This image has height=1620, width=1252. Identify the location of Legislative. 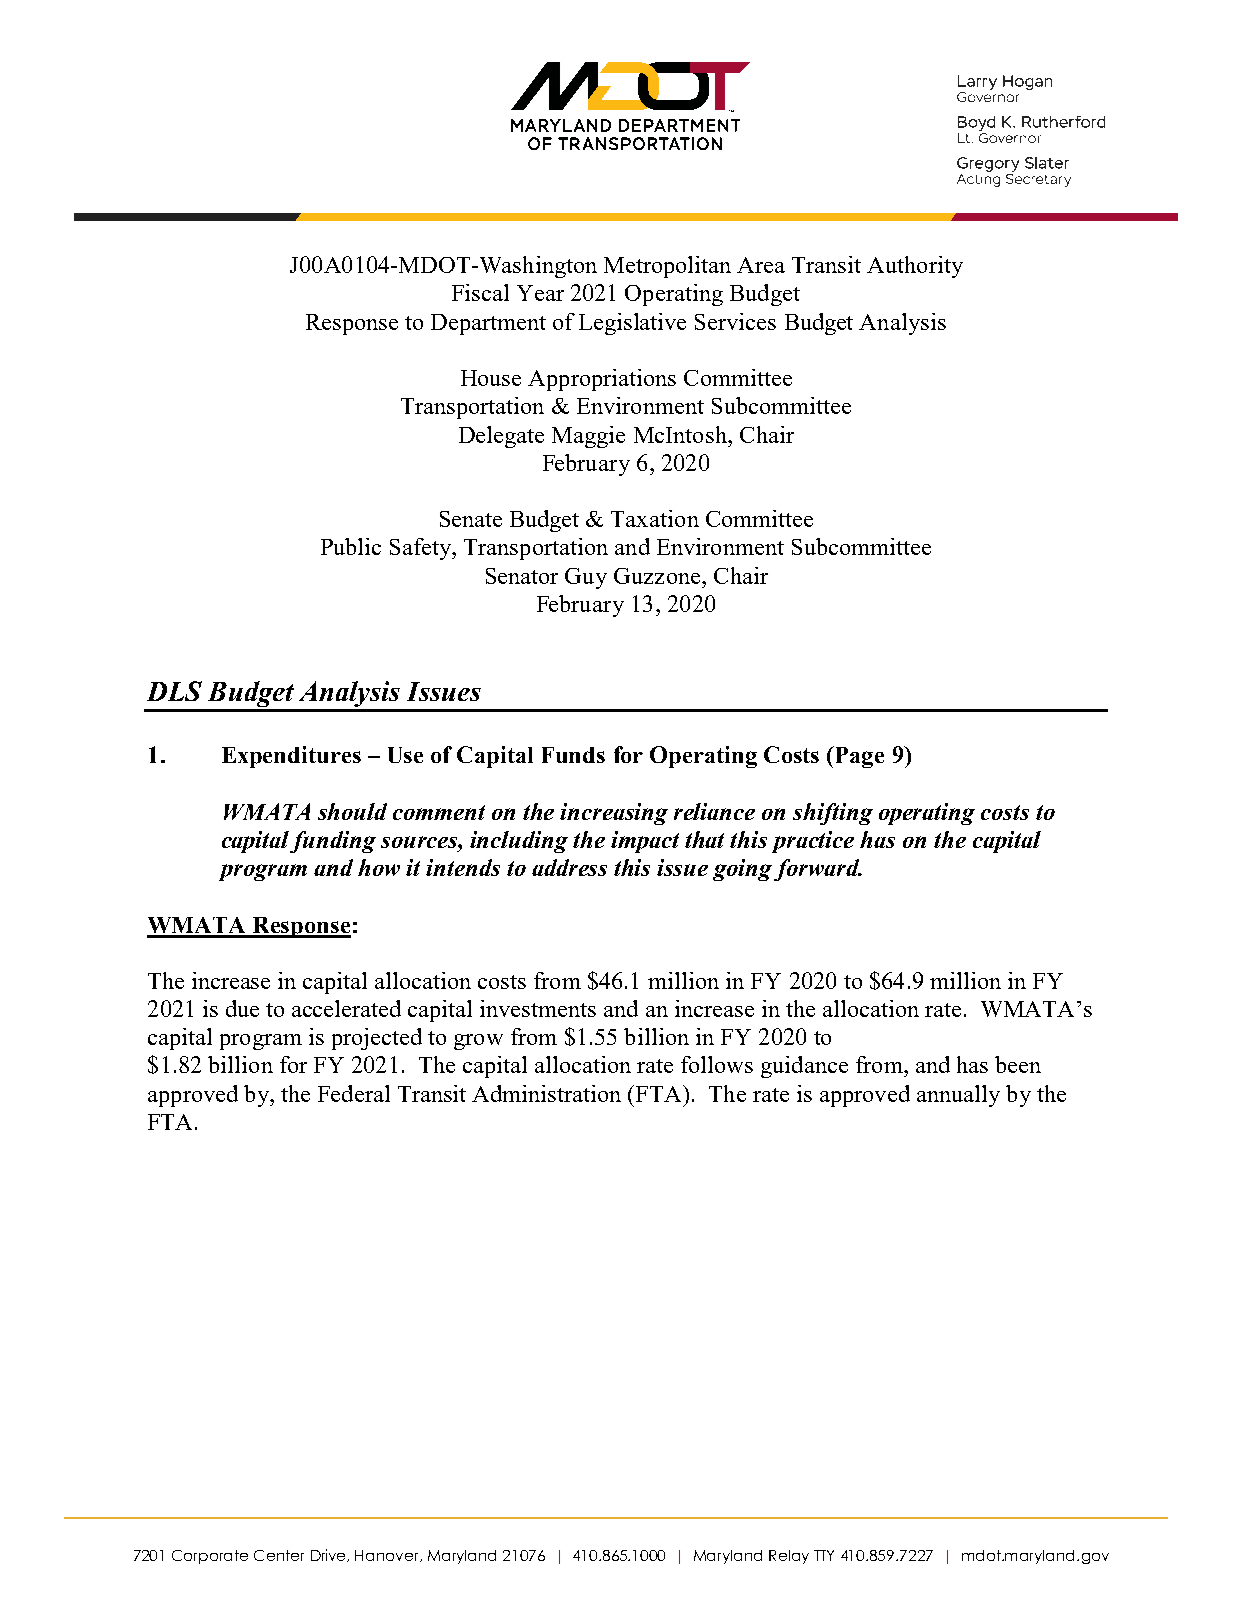
(632, 324).
